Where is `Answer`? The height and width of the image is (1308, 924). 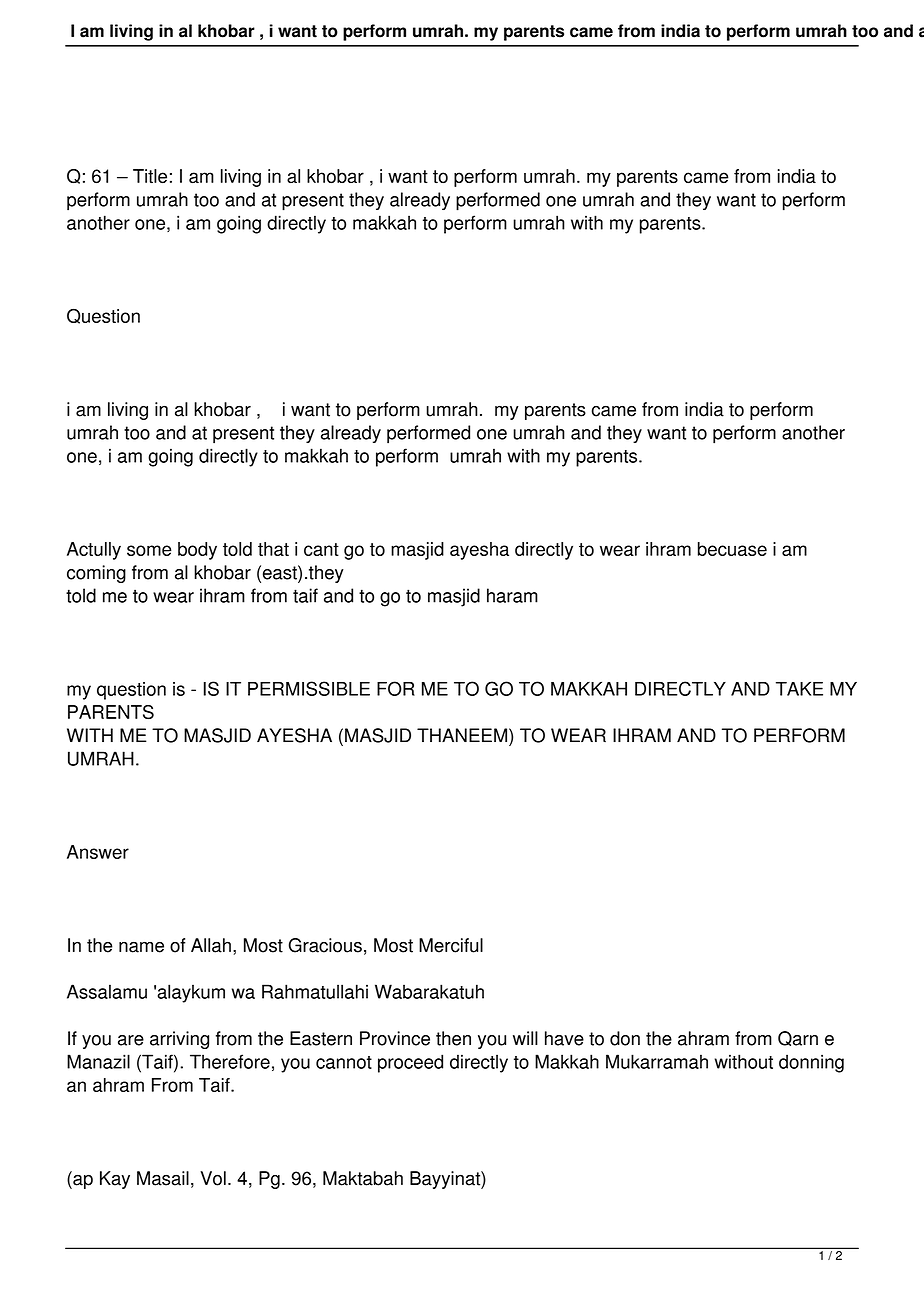
Answer is located at coordinates (98, 852).
